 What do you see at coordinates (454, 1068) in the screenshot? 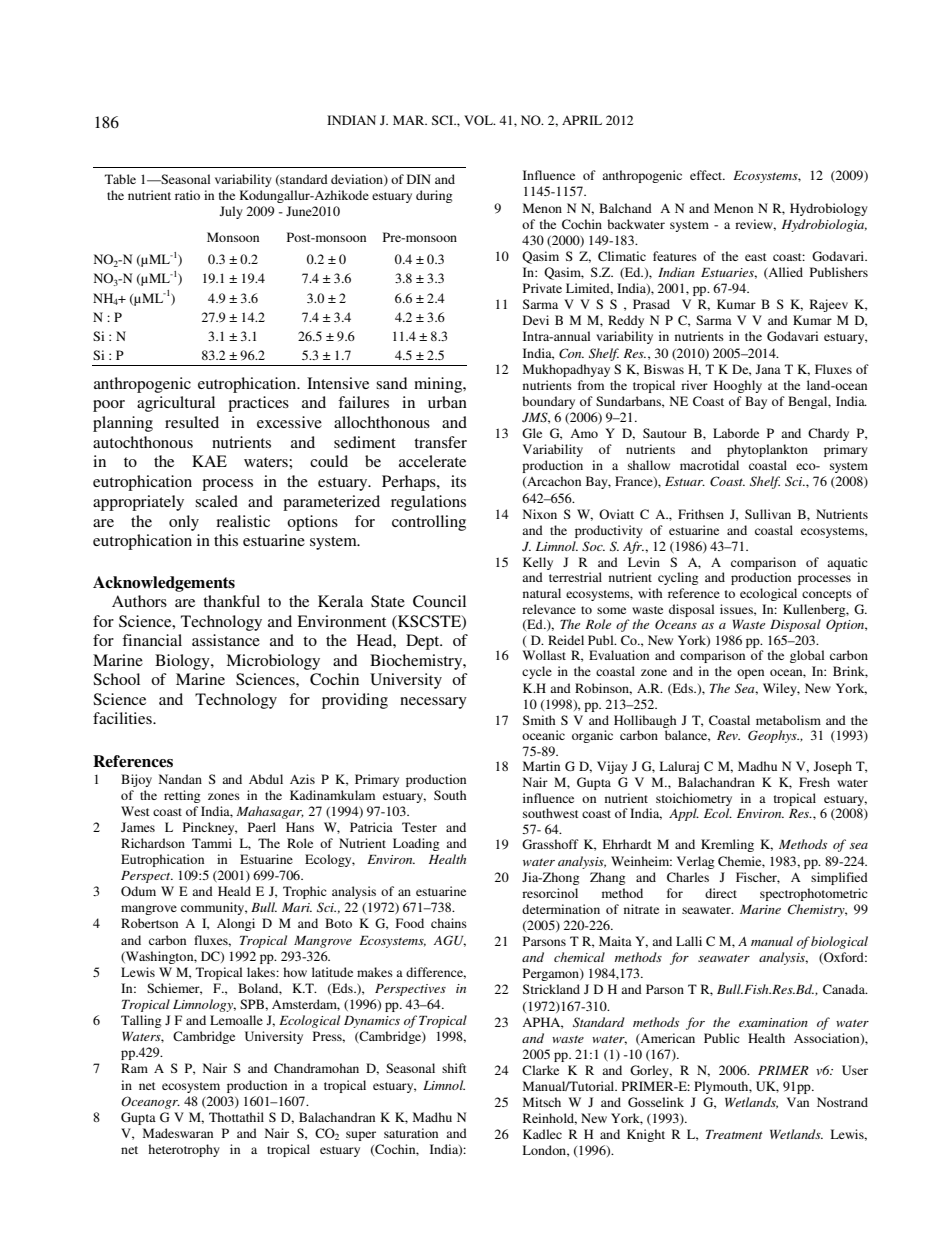
I see `shift` at bounding box center [454, 1068].
